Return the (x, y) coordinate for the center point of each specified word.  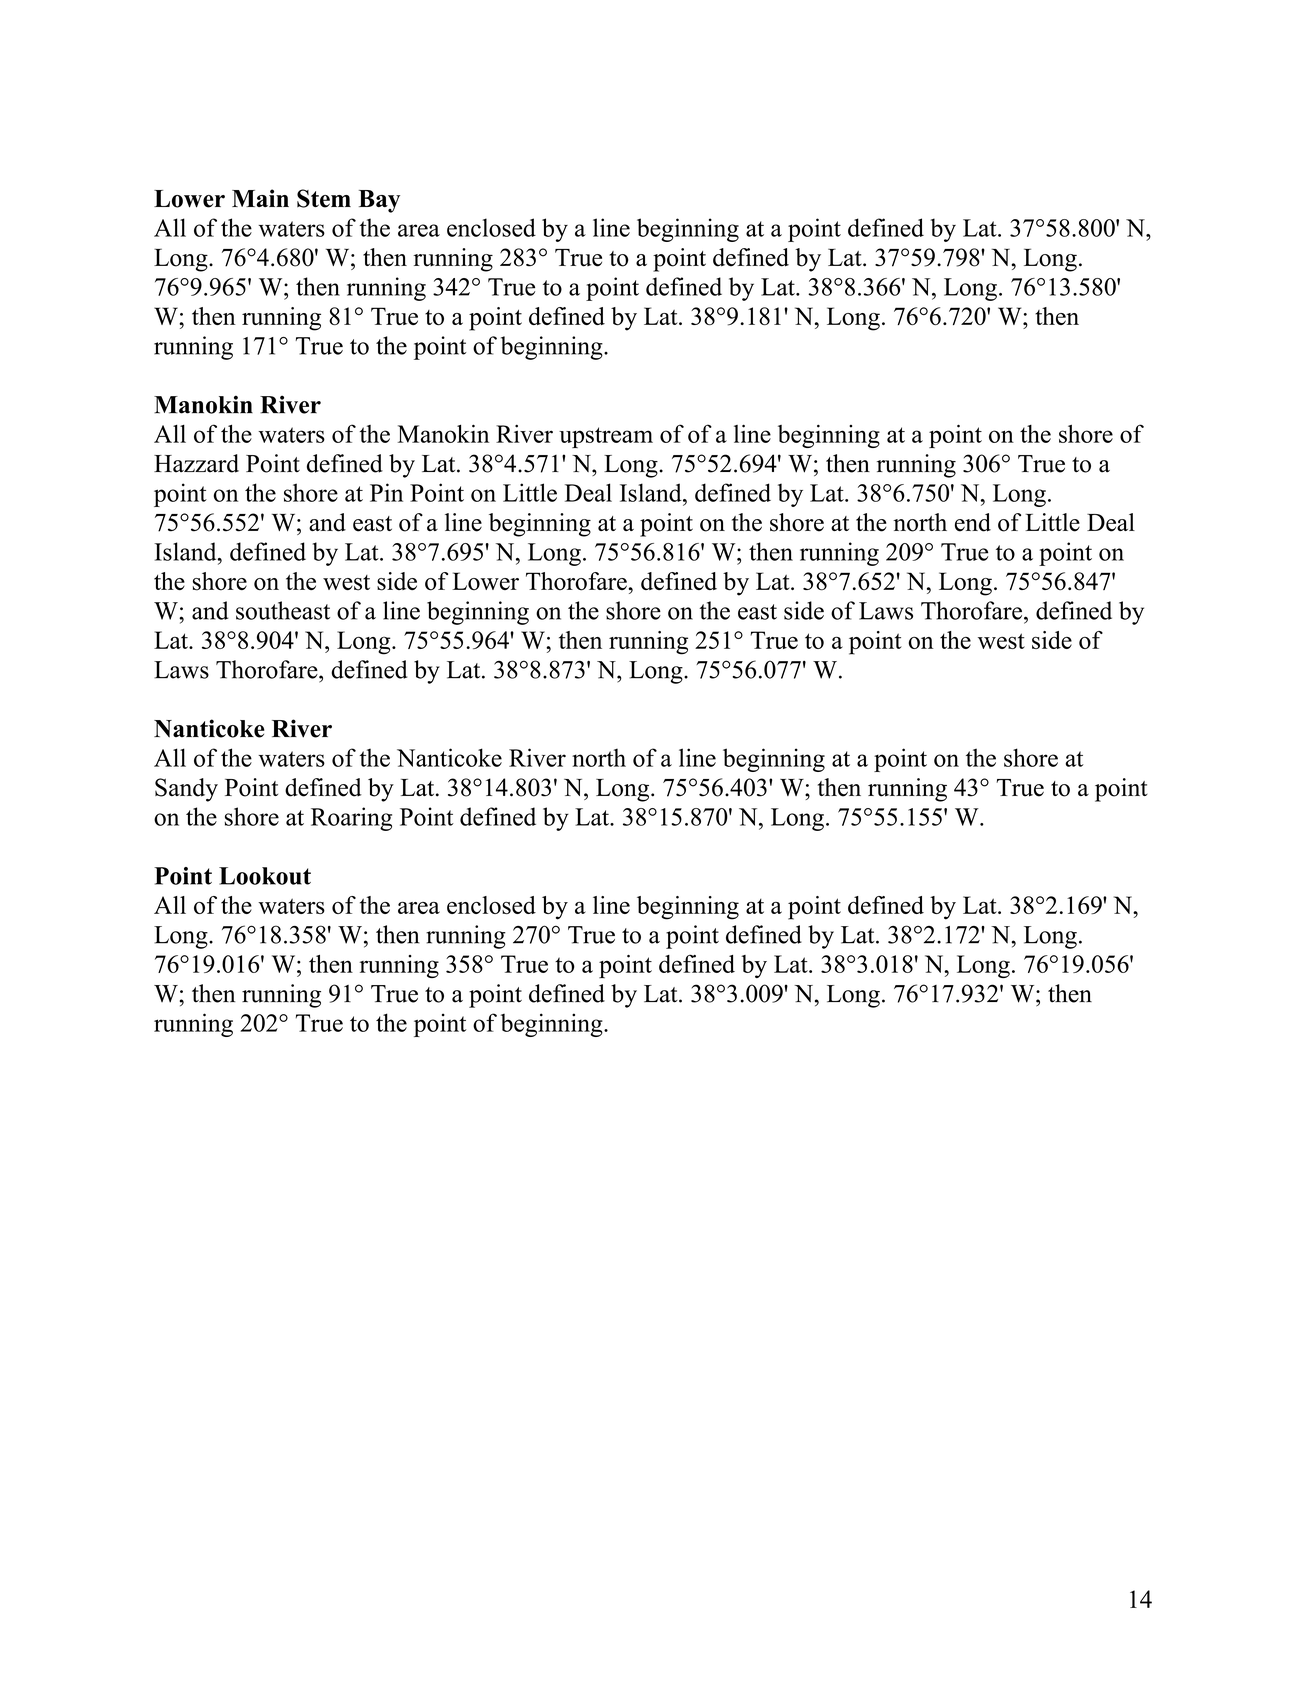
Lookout (265, 876)
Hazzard (196, 463)
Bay (379, 201)
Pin (386, 492)
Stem (324, 198)
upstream (606, 437)
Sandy (186, 790)
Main (260, 198)
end (973, 522)
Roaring (351, 819)
